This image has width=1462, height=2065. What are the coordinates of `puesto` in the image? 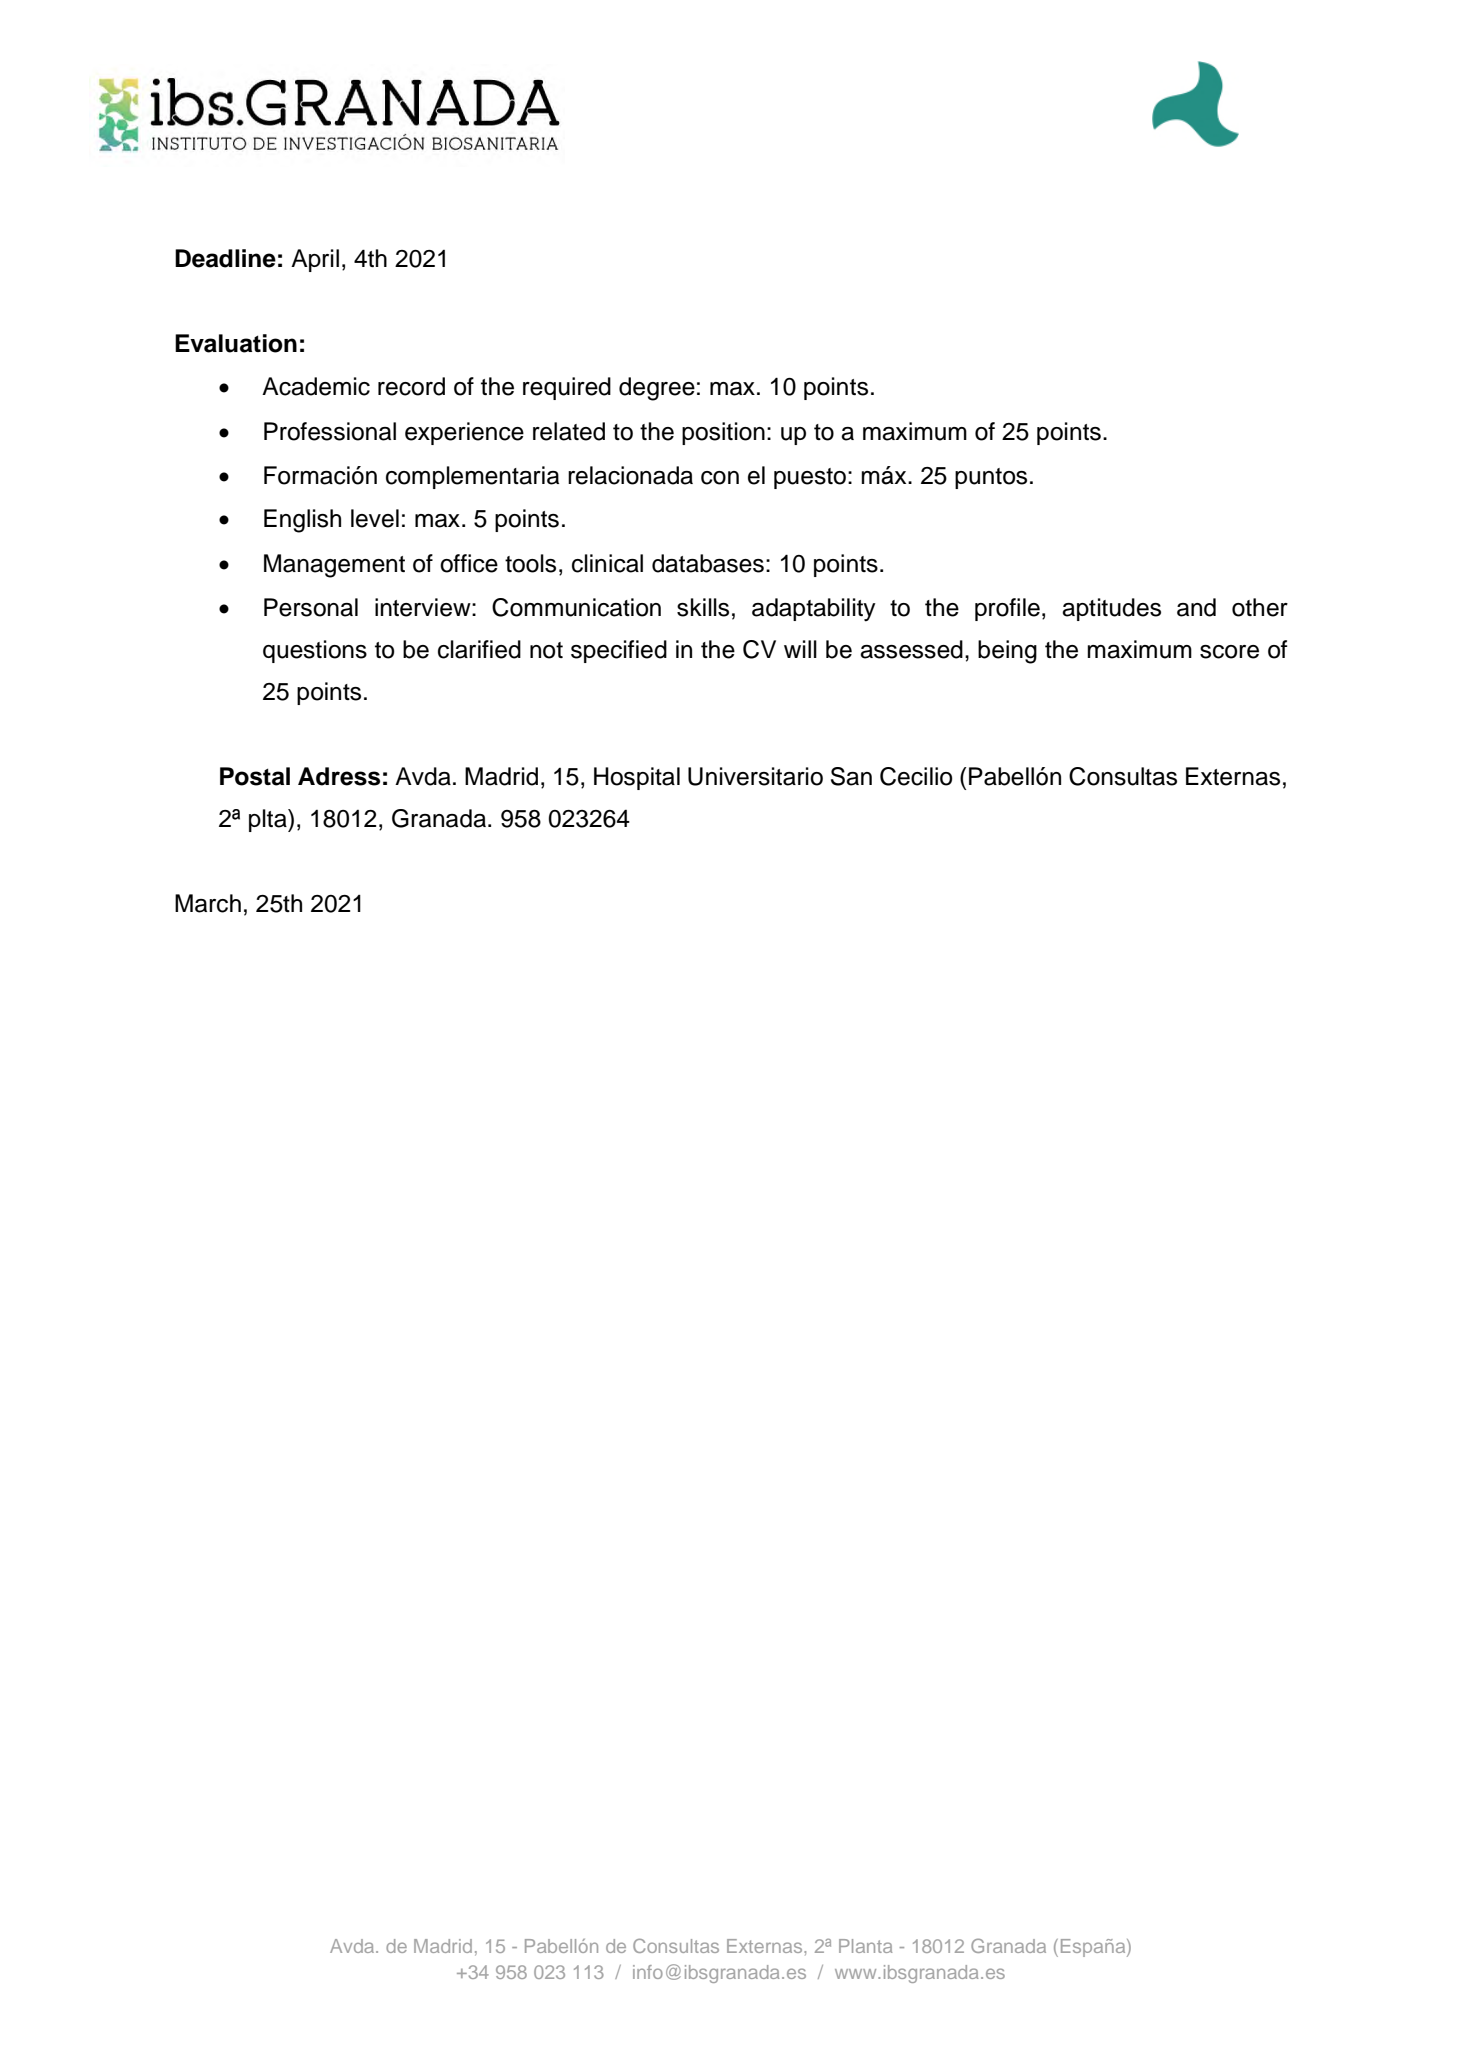 It's located at (810, 478).
